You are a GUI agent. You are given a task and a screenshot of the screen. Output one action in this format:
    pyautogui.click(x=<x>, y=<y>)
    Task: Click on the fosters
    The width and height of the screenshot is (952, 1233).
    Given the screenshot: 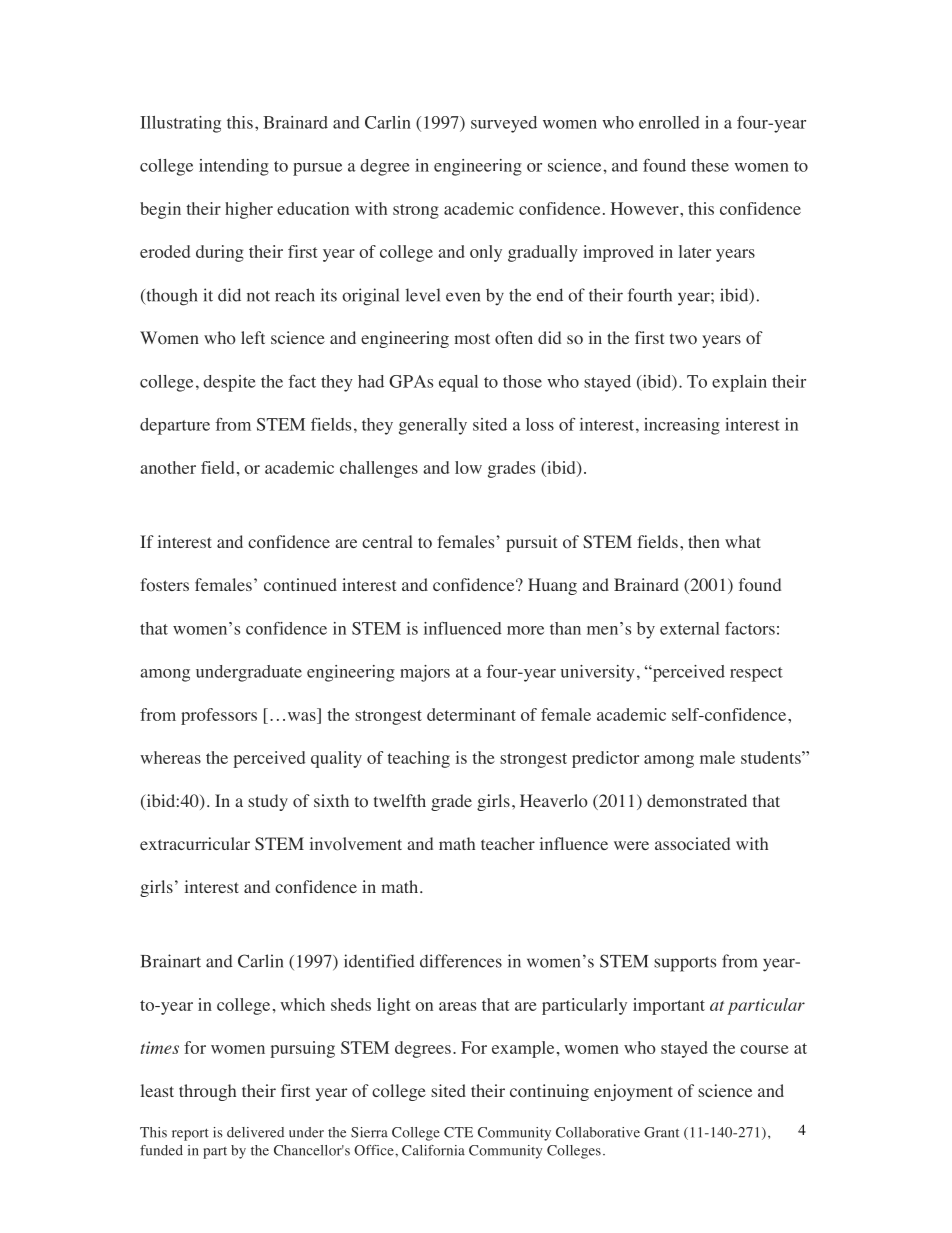 What is the action you would take?
    pyautogui.click(x=164, y=585)
